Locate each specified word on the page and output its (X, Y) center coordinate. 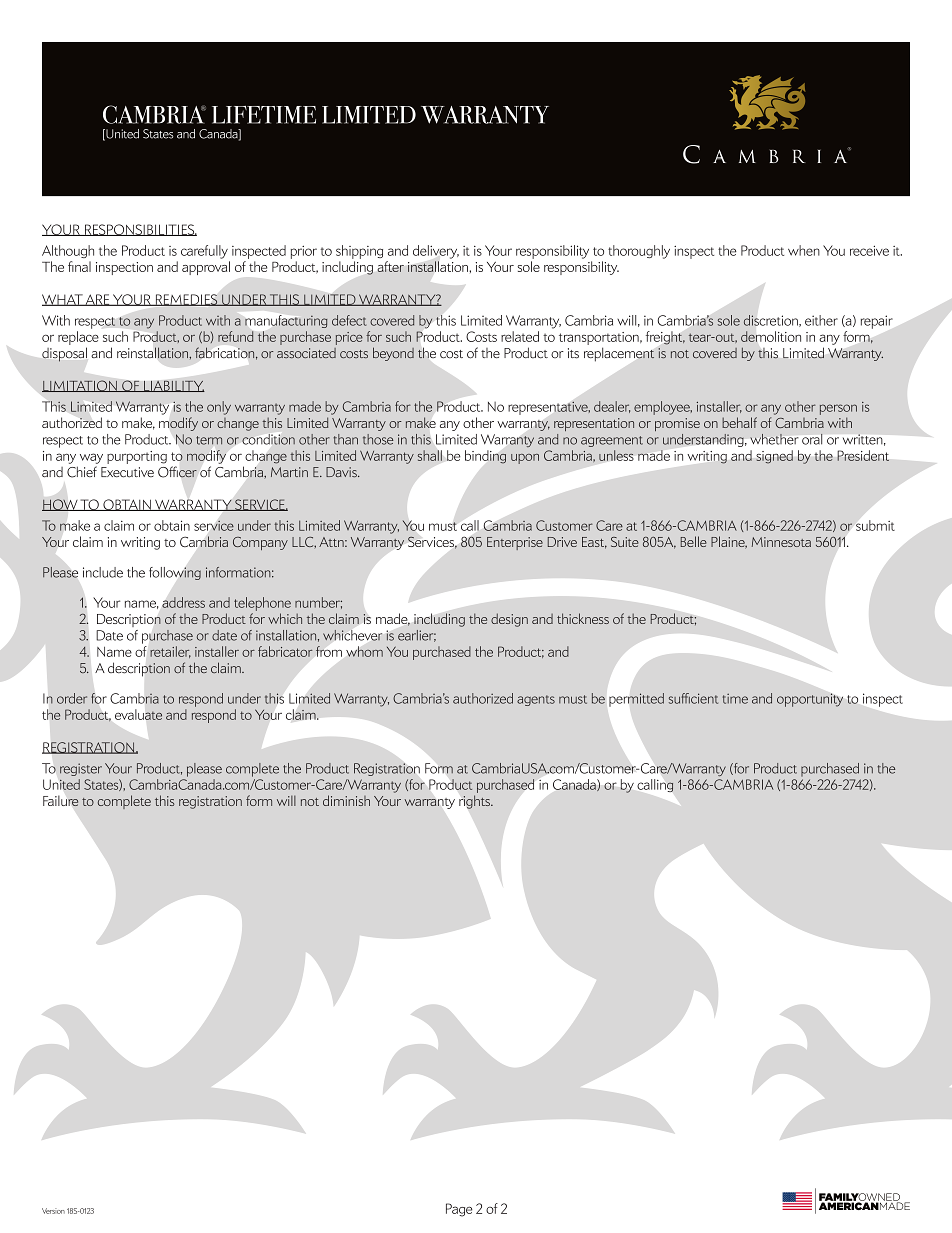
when (804, 250)
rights (475, 802)
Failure (61, 801)
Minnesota (781, 542)
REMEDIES (186, 300)
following (175, 573)
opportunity (810, 700)
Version (53, 1211)
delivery (436, 252)
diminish (346, 800)
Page (459, 1210)
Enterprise (515, 543)
